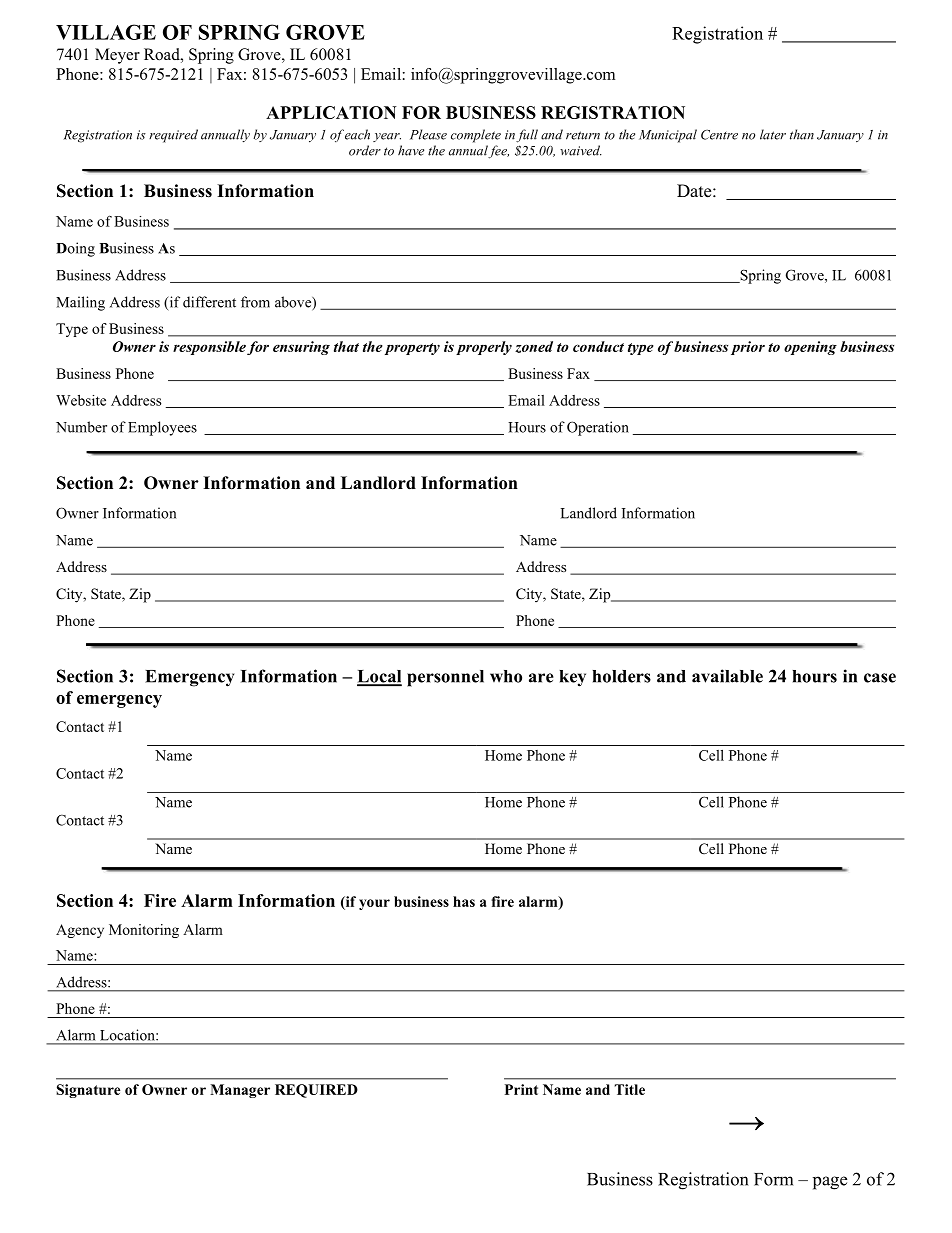  What do you see at coordinates (240, 1091) in the screenshot?
I see `Manager` at bounding box center [240, 1091].
